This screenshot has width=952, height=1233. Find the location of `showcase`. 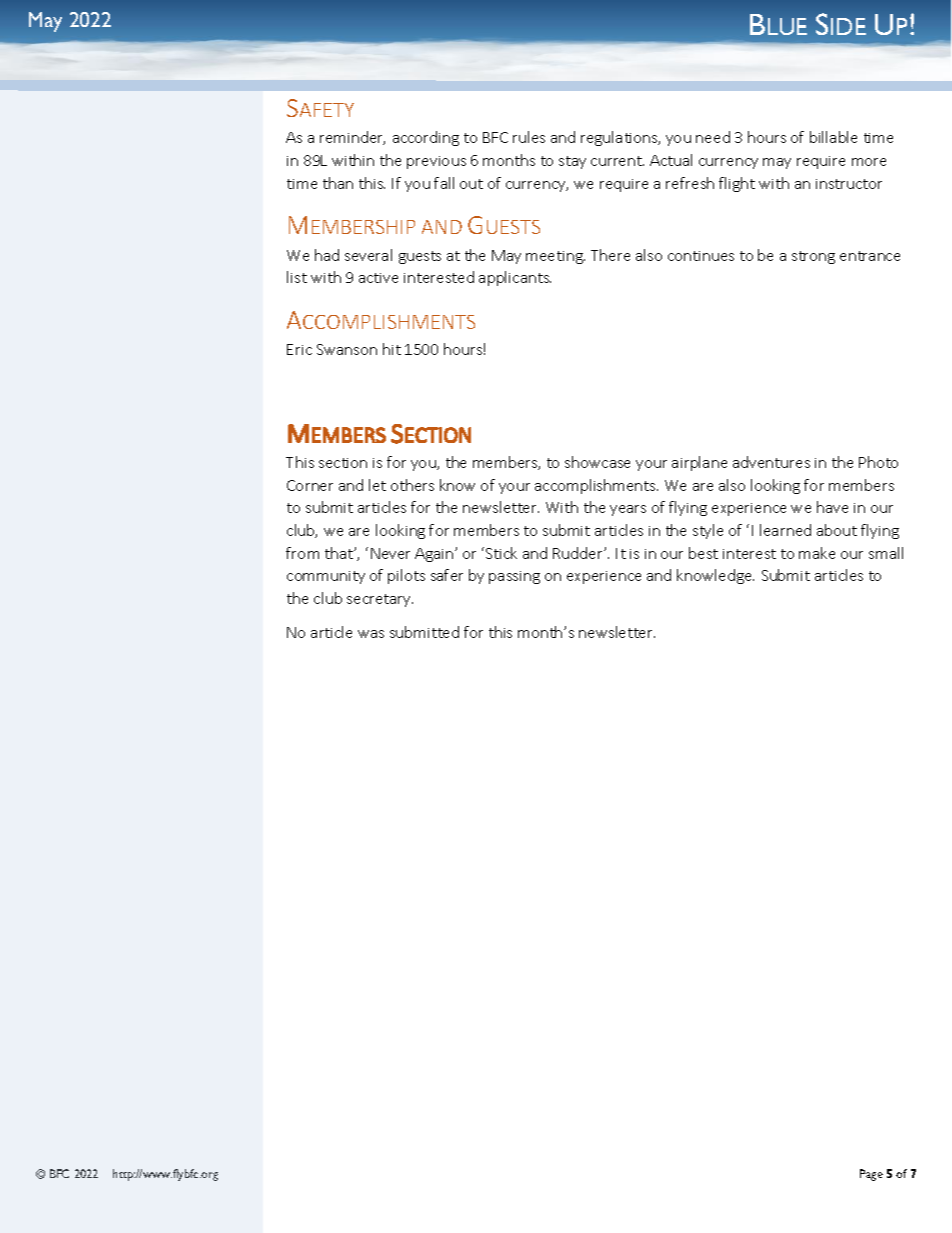

showcase is located at coordinates (597, 462).
